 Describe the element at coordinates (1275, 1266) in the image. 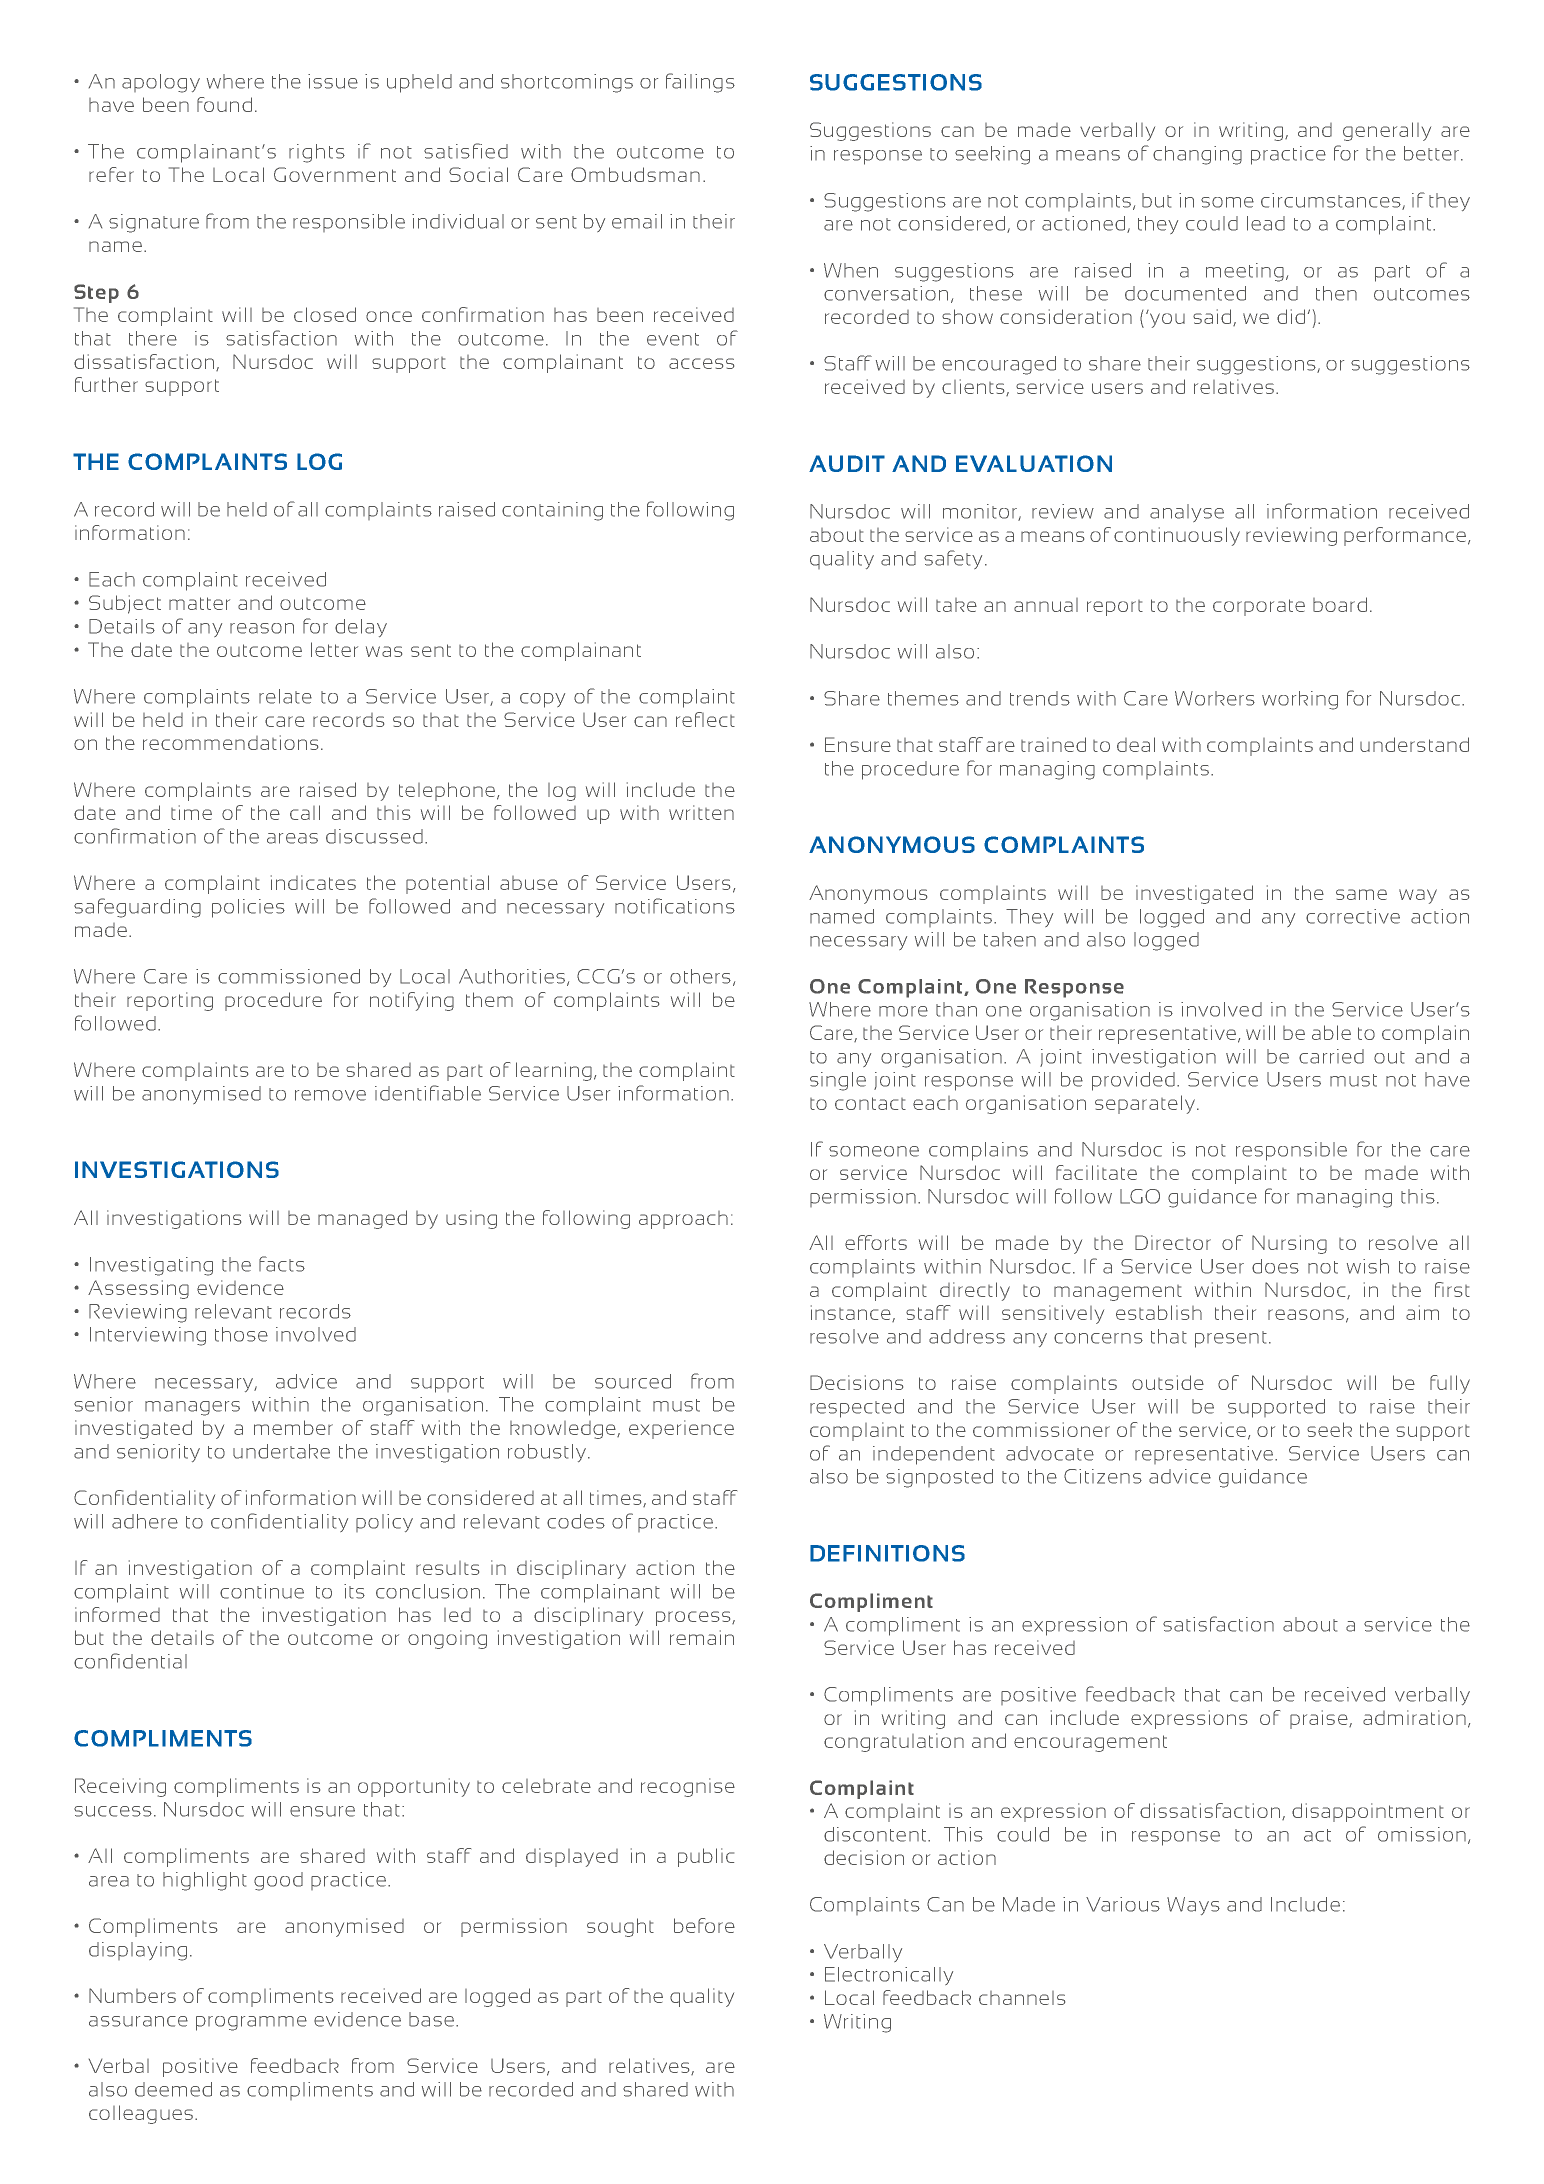

I see `does` at that location.
